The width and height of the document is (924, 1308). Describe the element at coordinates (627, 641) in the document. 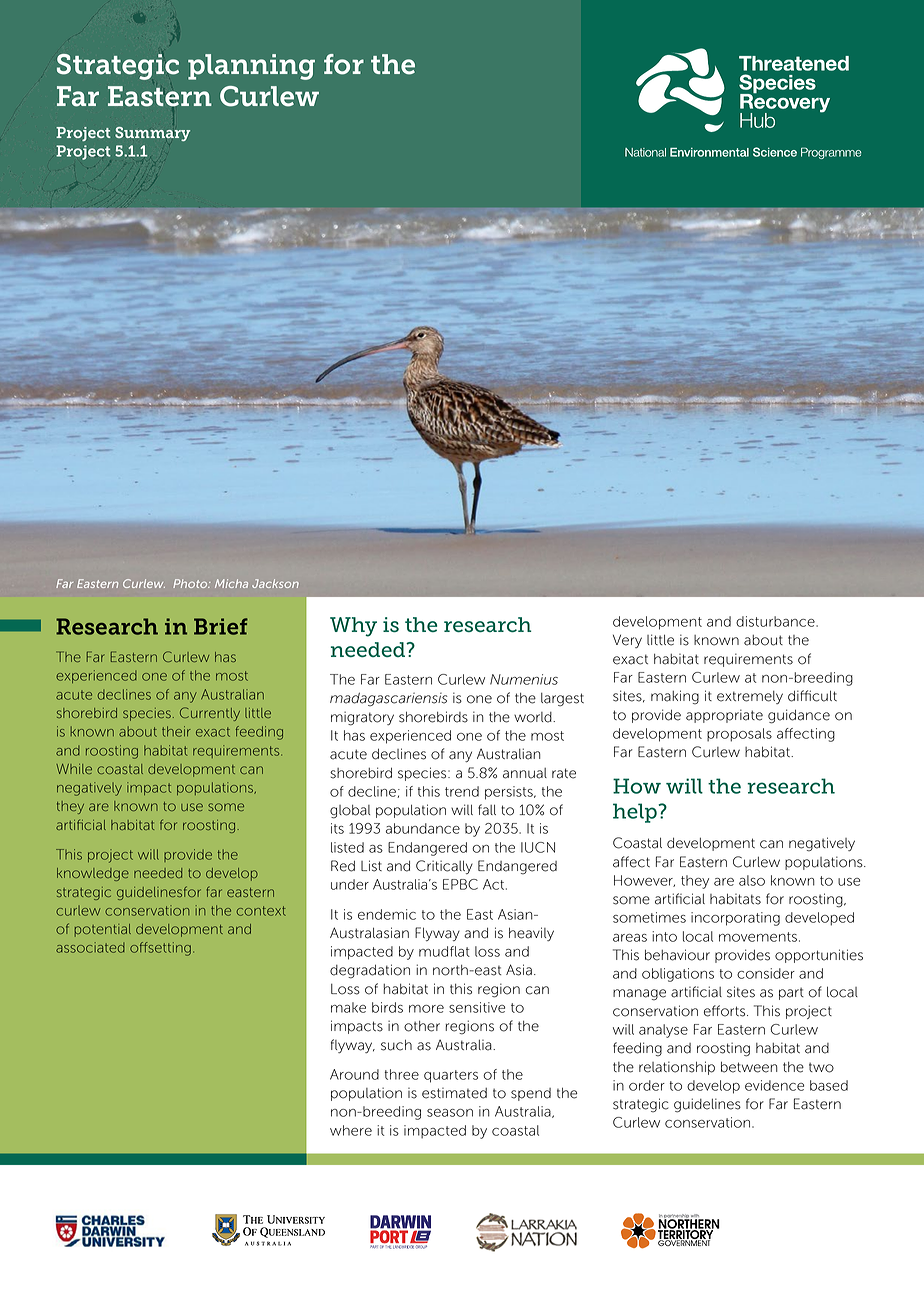

I see `Very` at that location.
